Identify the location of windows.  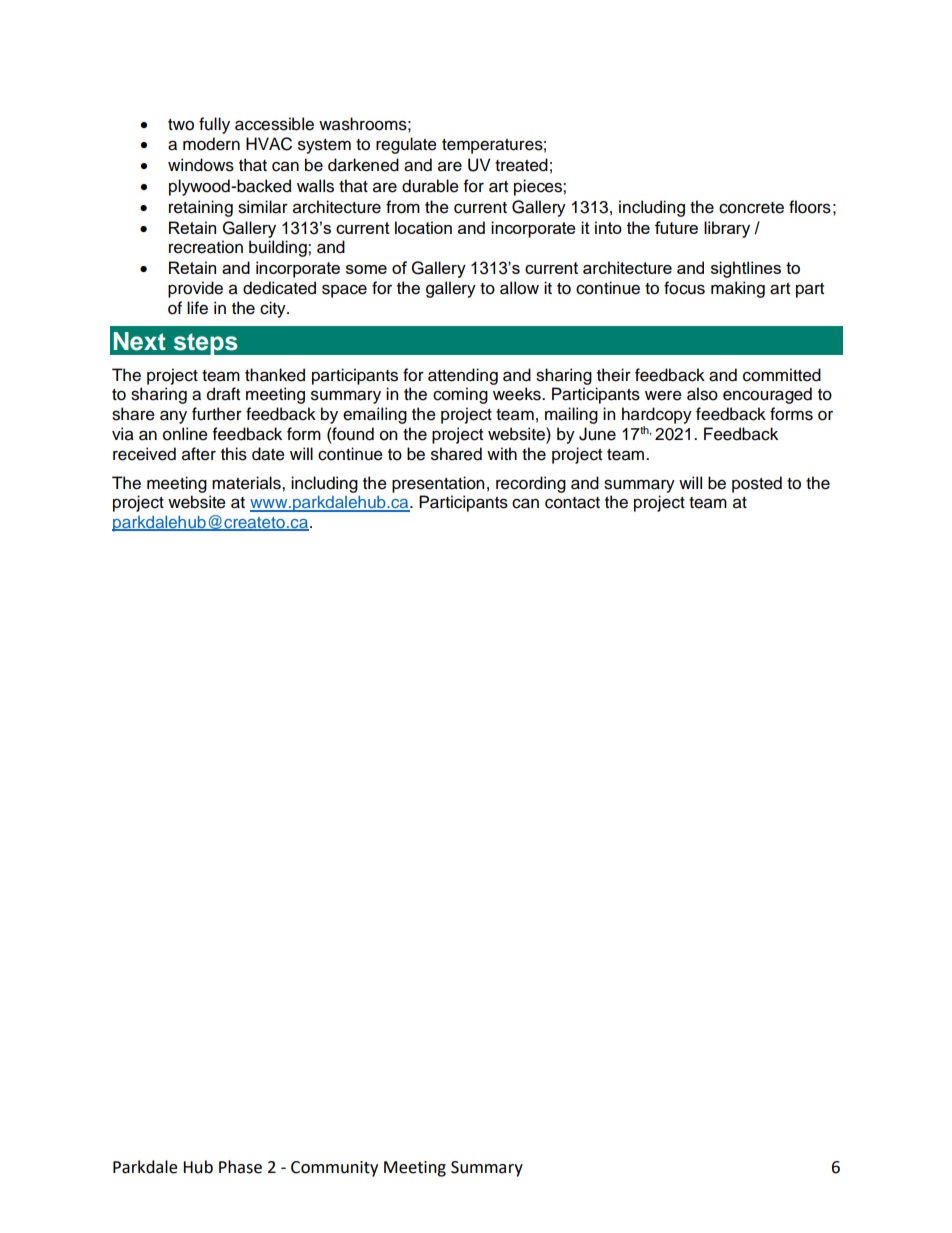
(201, 165).
